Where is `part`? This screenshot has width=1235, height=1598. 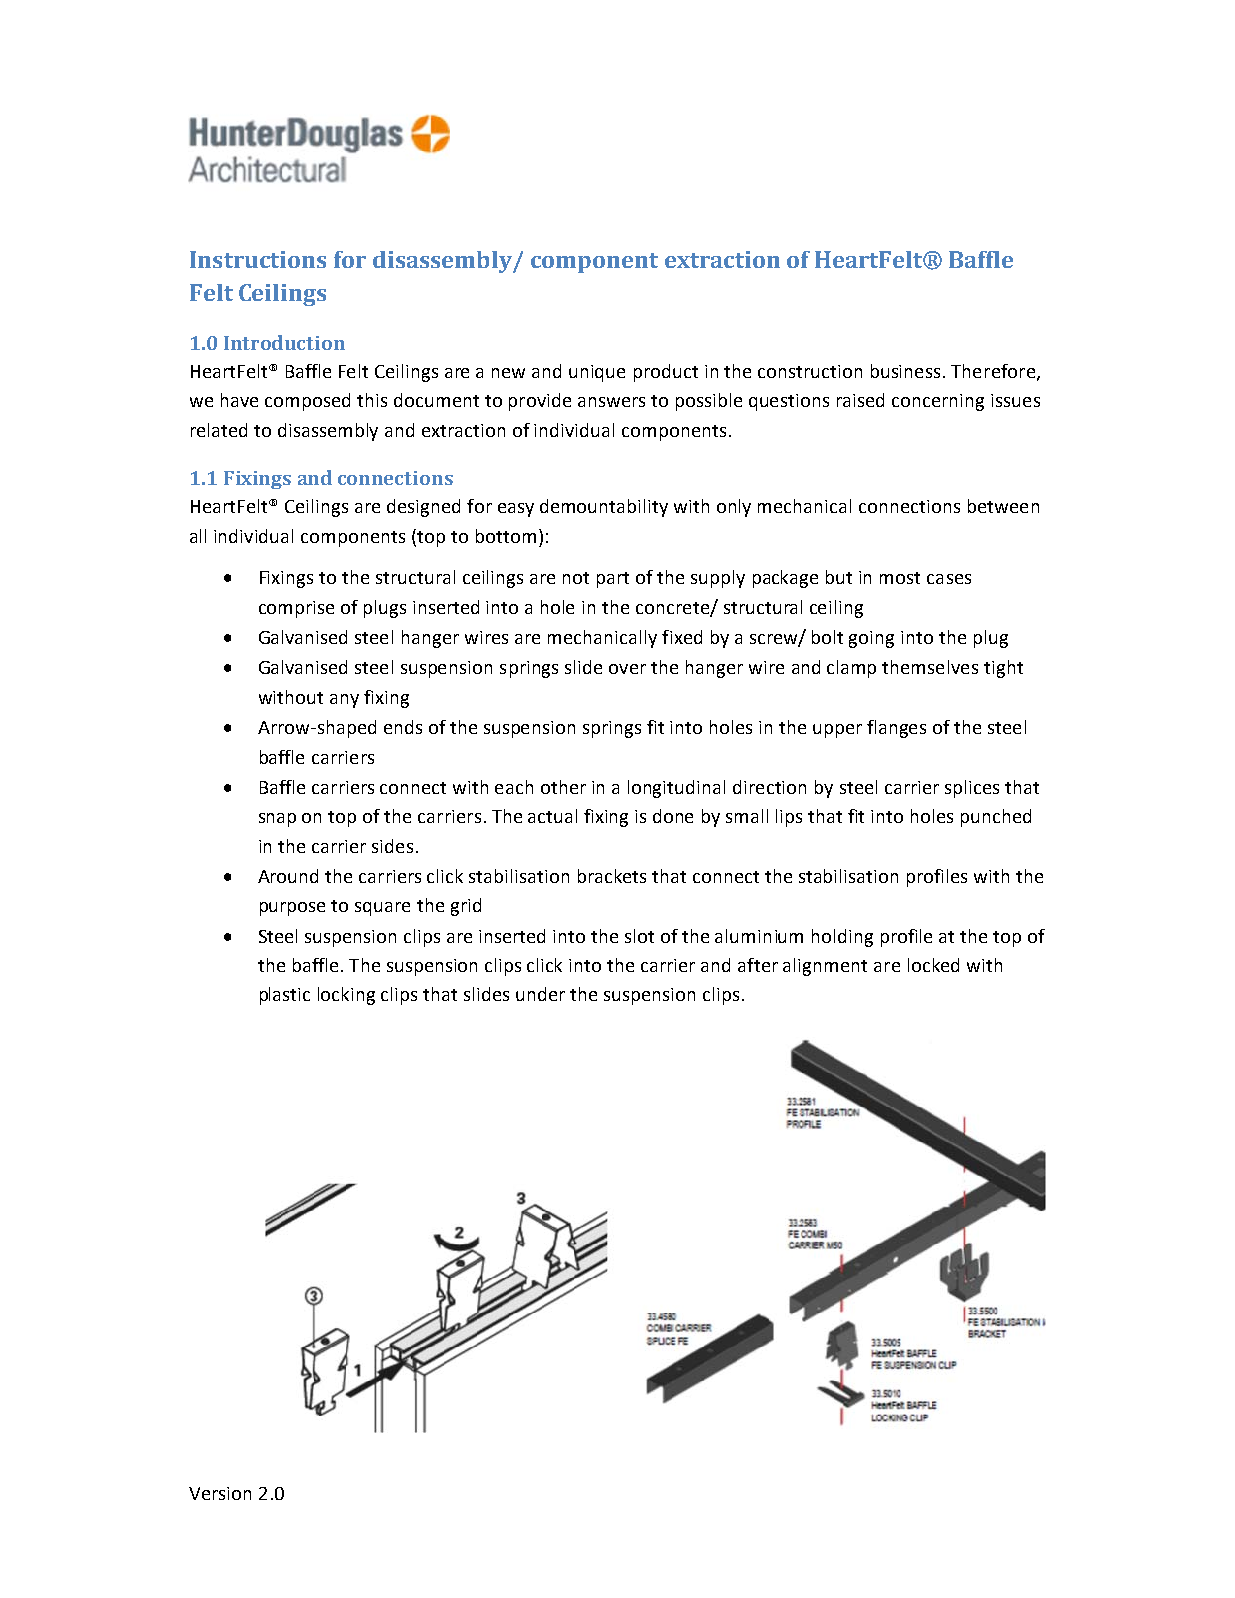
part is located at coordinates (613, 580).
